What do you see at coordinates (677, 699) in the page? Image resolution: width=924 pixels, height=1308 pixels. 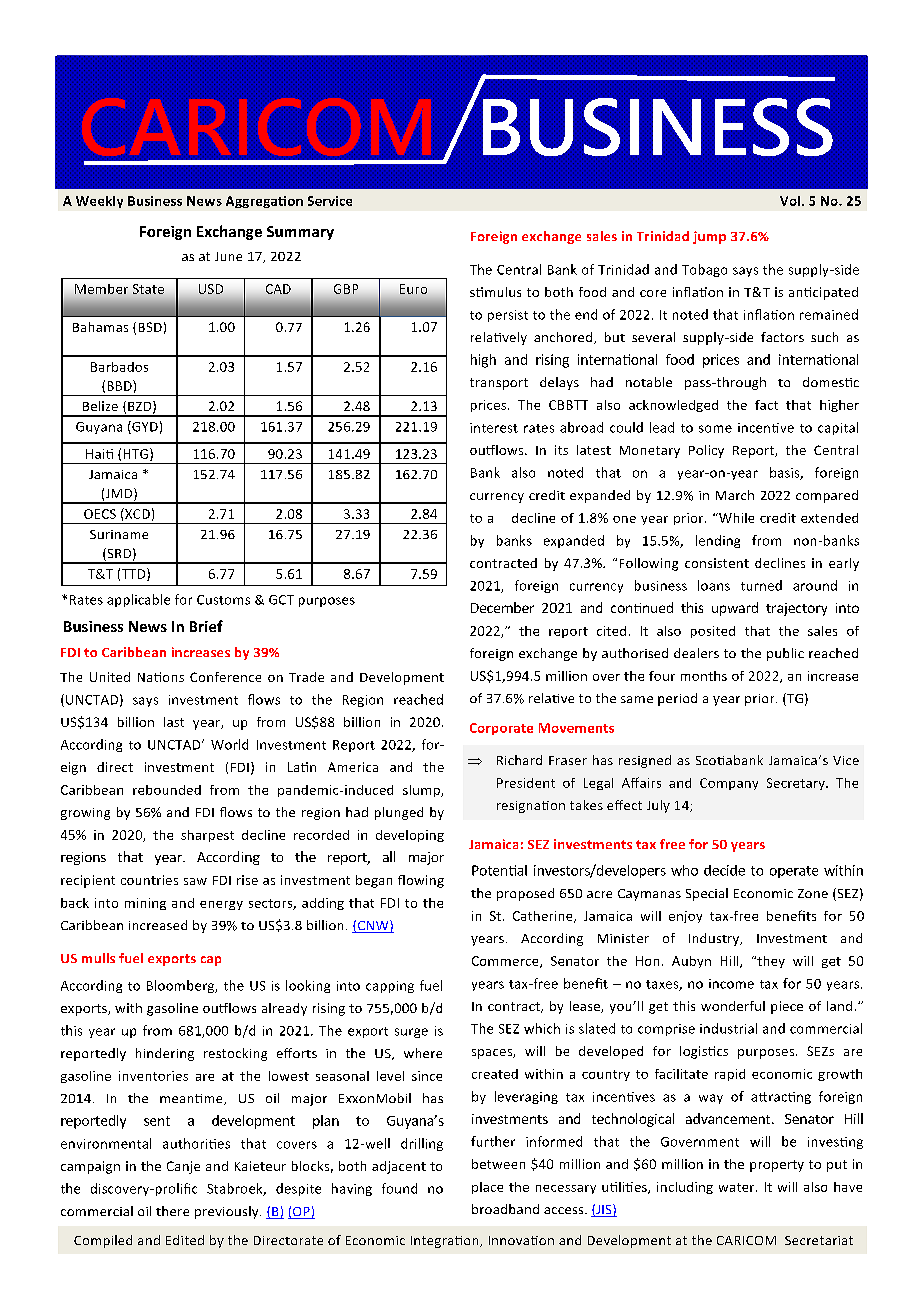 I see `period` at bounding box center [677, 699].
